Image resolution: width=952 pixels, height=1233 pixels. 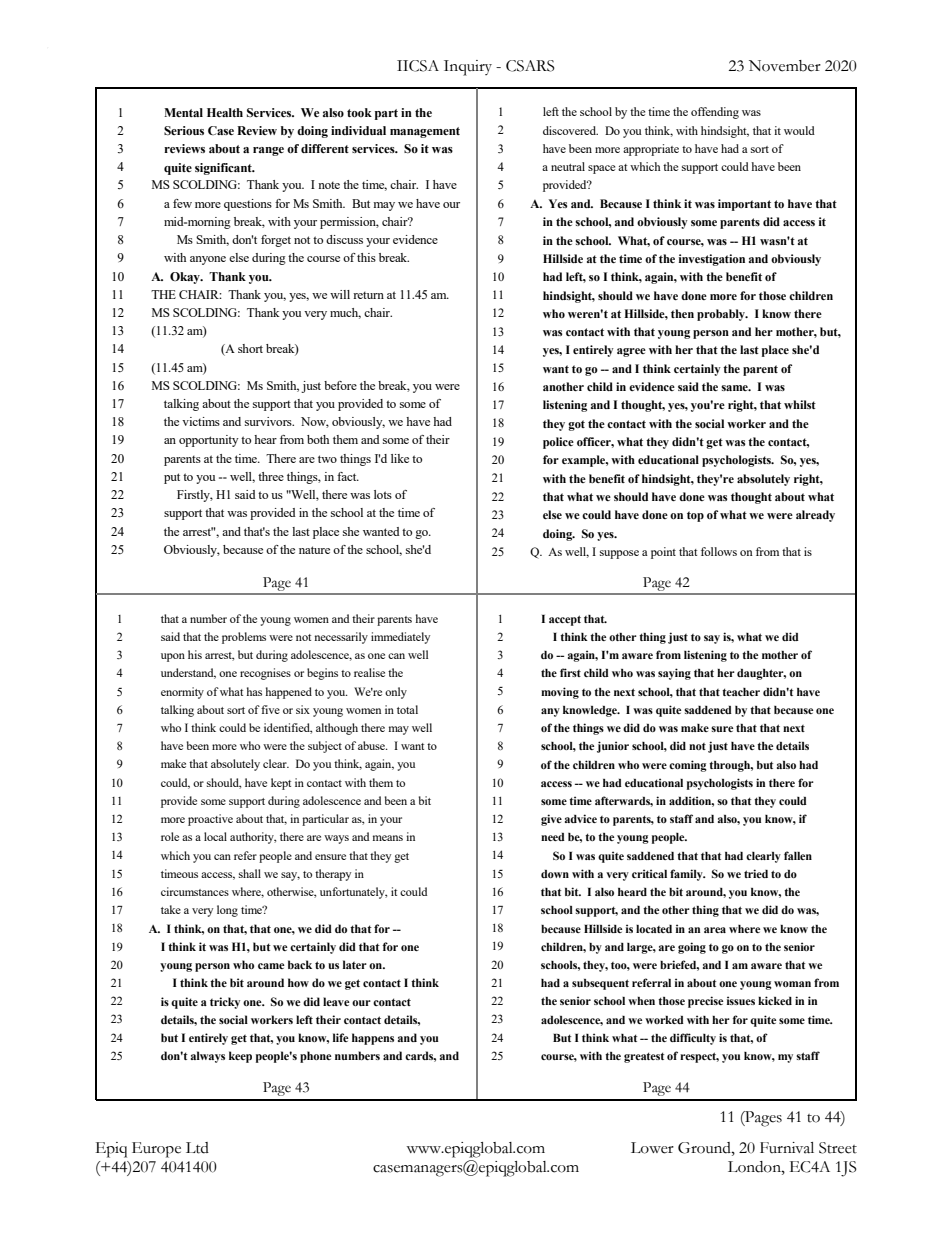 What do you see at coordinates (756, 873) in the document?
I see `tried` at bounding box center [756, 873].
